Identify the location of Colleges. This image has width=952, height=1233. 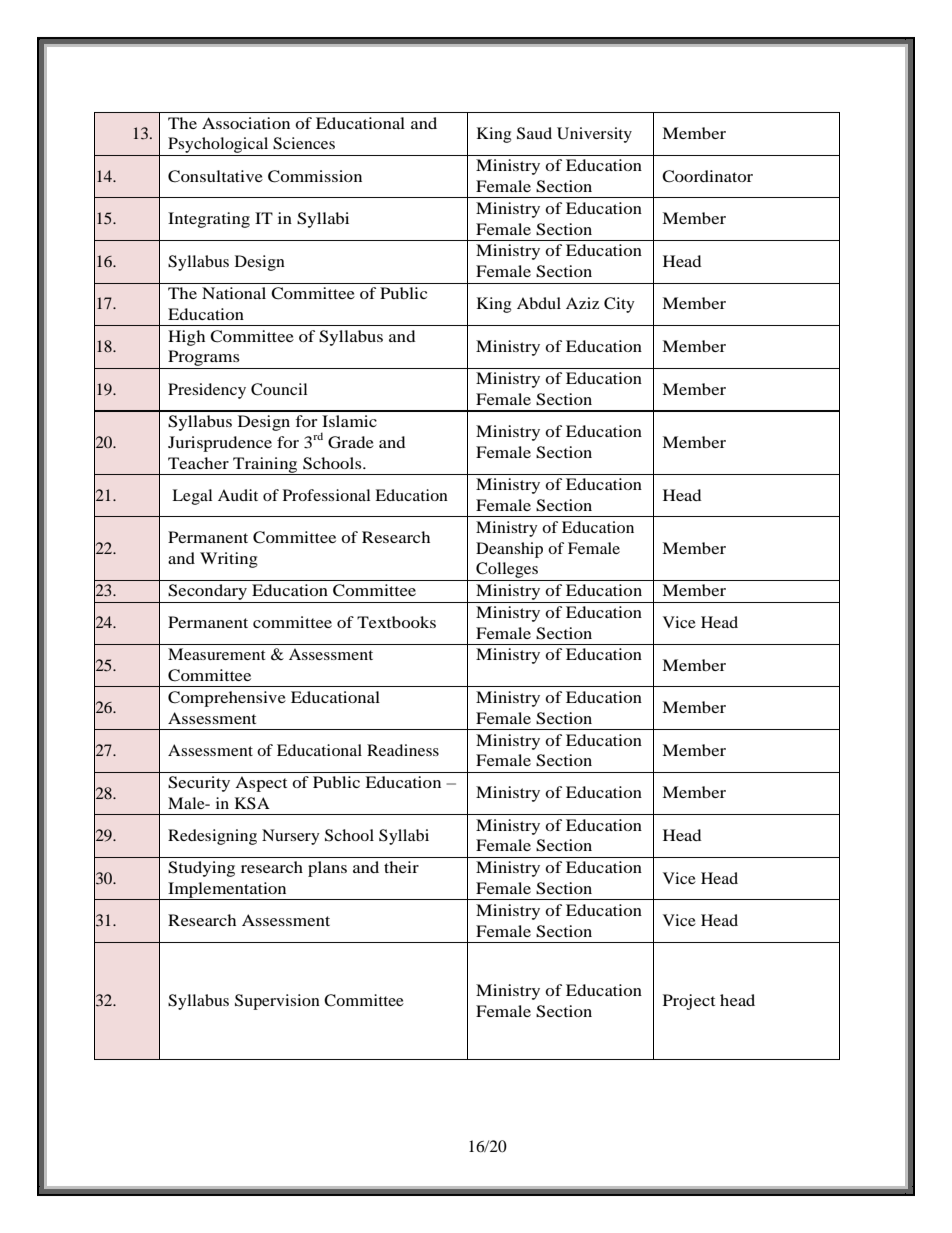
(507, 571).
